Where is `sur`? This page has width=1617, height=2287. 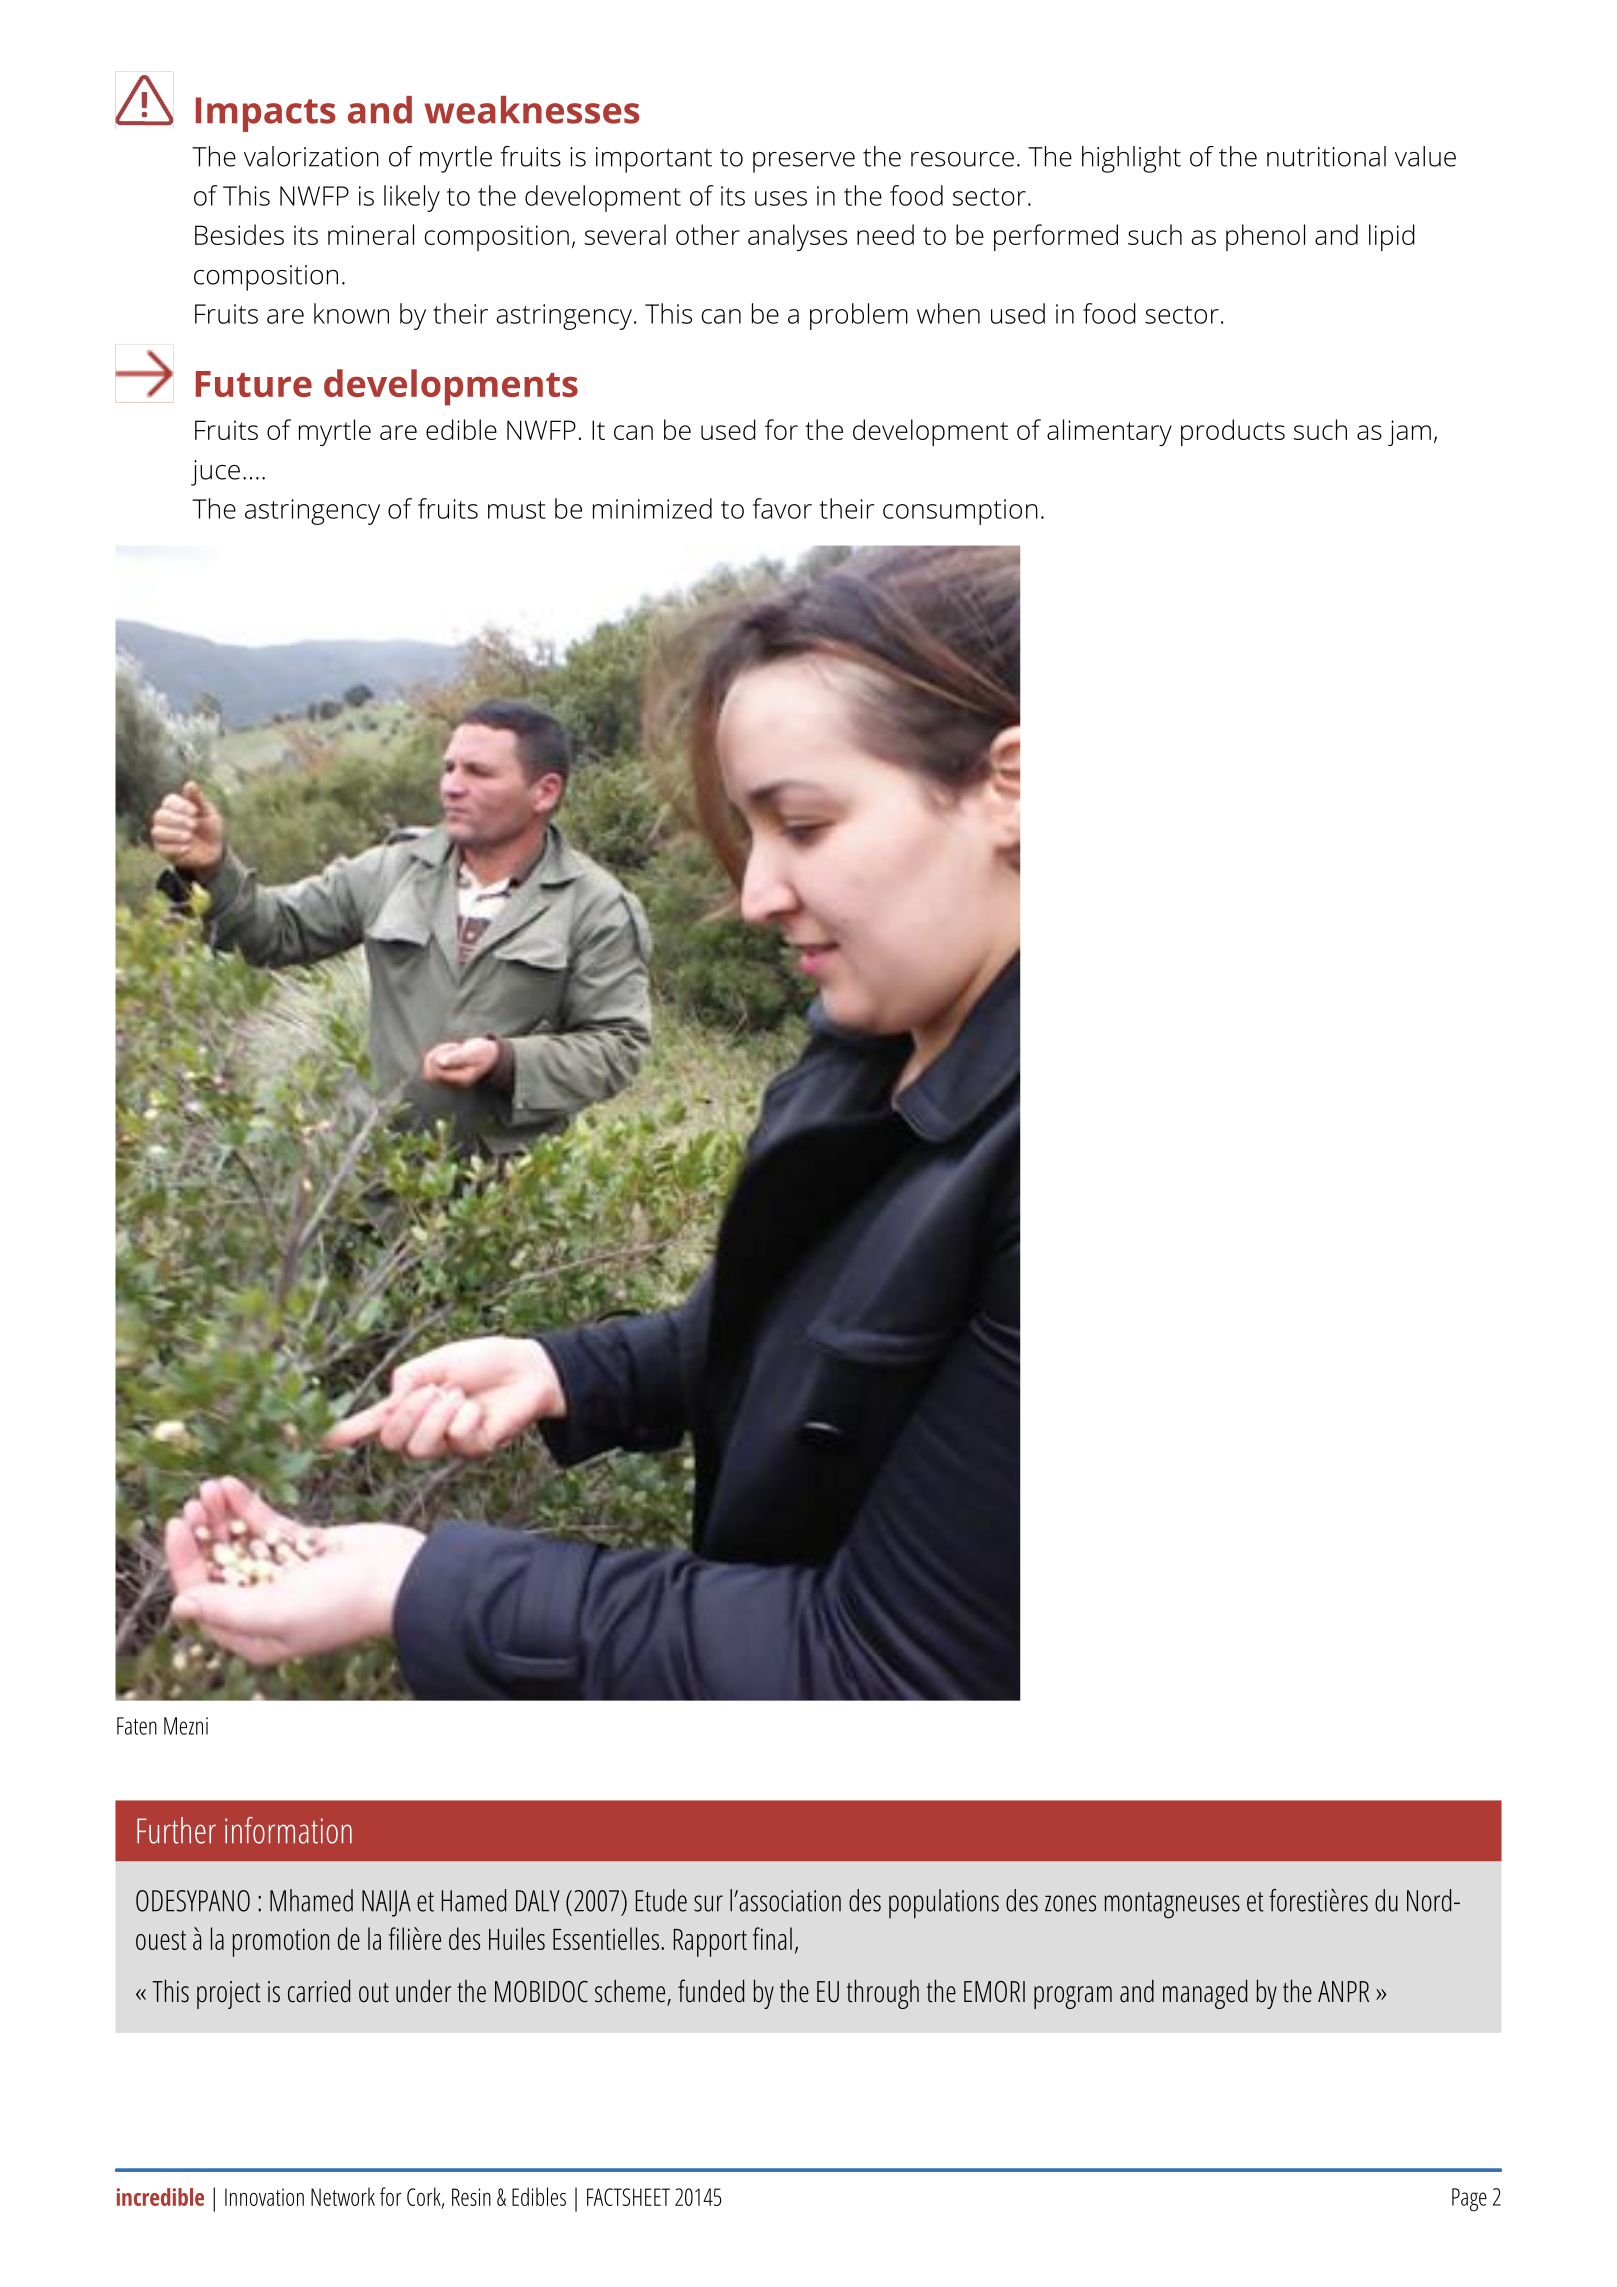 sur is located at coordinates (708, 1903).
